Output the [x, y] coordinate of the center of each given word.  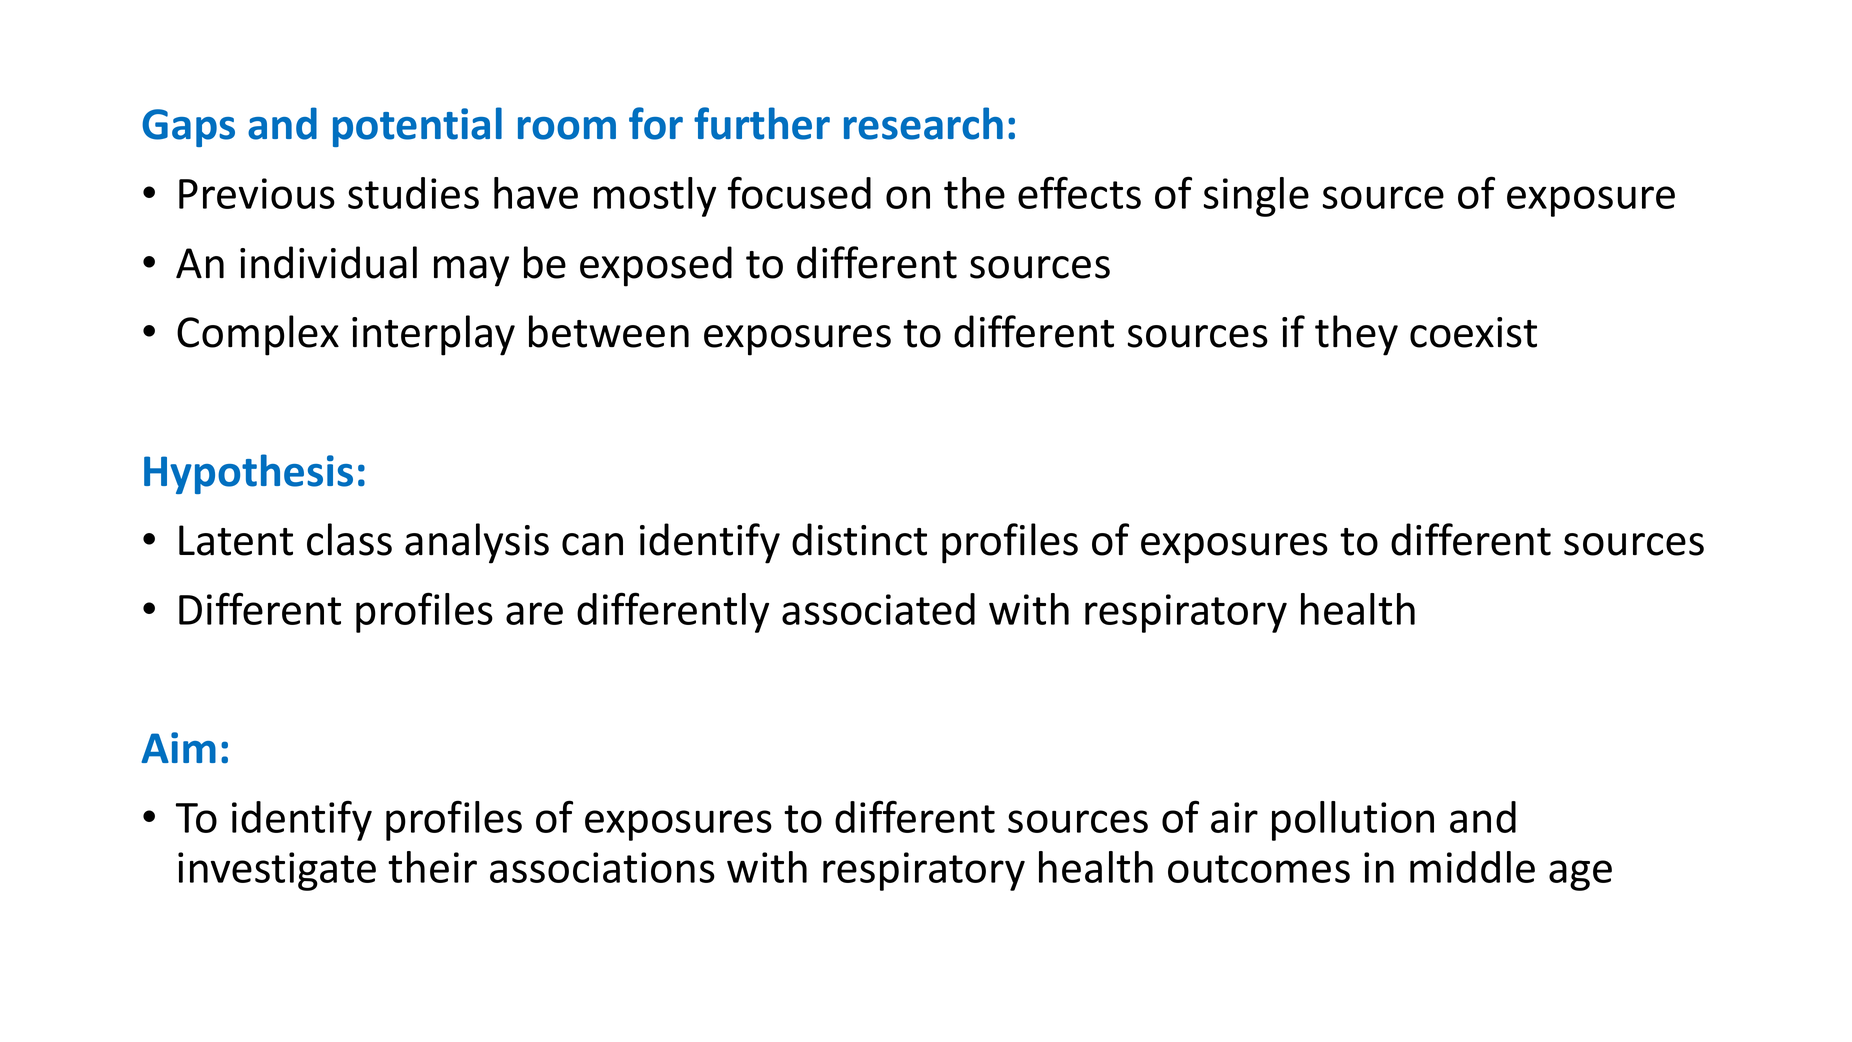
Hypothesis [248, 474]
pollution [1353, 821]
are [534, 613]
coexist [1473, 332]
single [1256, 197]
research [923, 123]
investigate [277, 871]
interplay [433, 335]
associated [878, 609]
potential [417, 127]
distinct [859, 539]
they [1356, 335]
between [609, 331]
